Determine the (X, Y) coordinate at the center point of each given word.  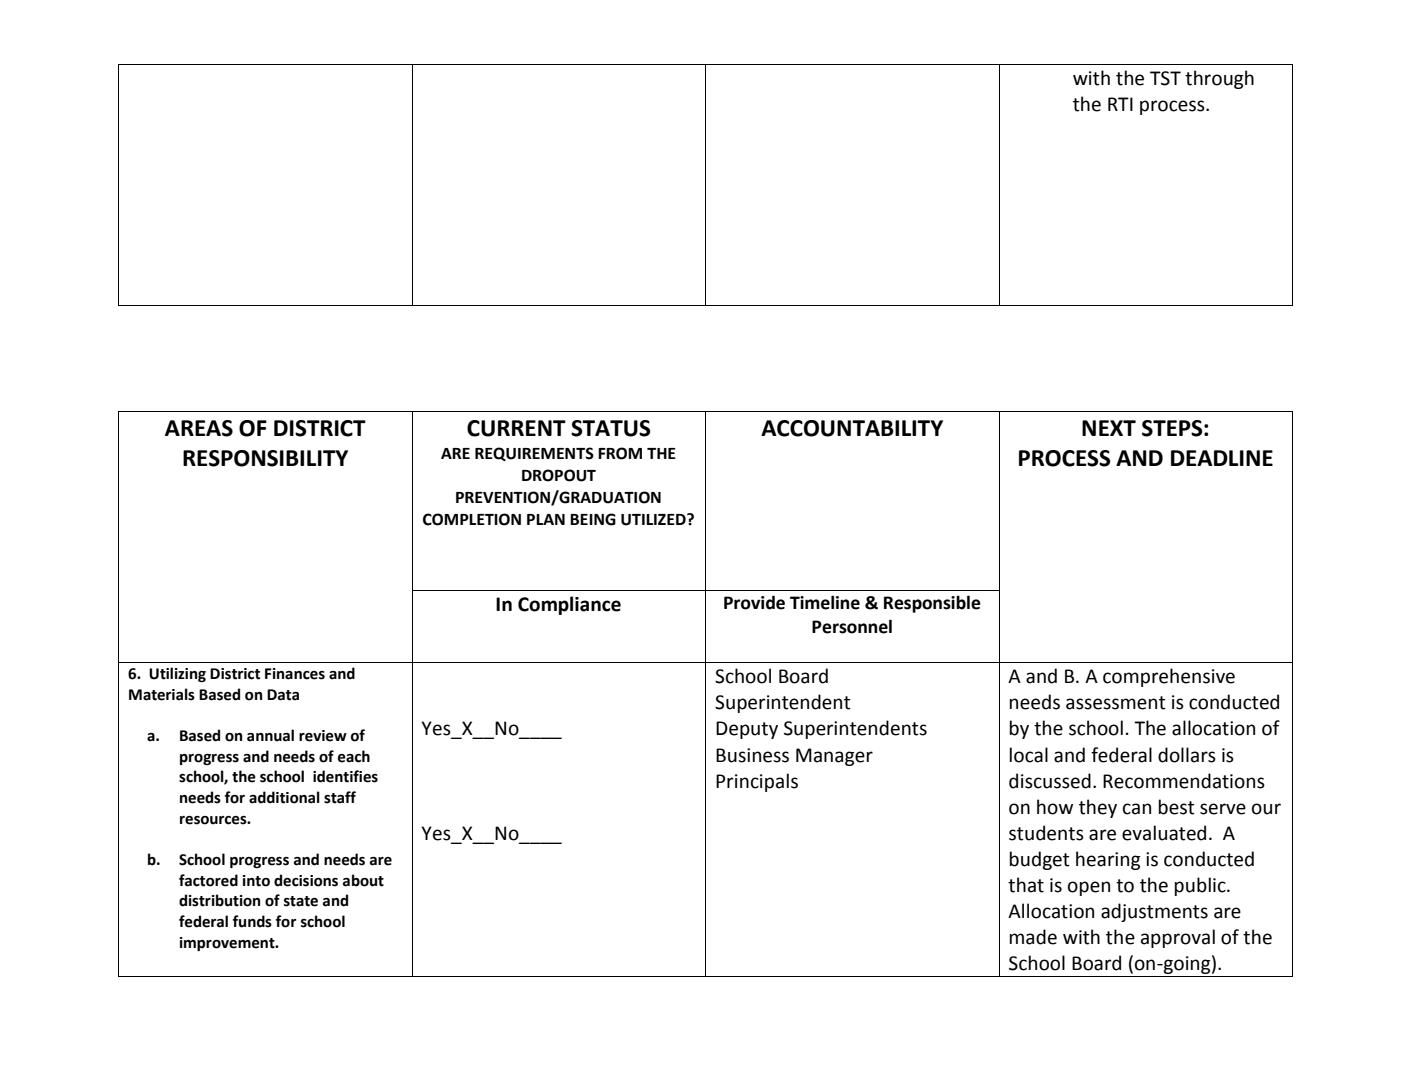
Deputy (747, 730)
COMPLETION (472, 519)
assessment (1116, 703)
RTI (1120, 104)
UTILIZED (654, 519)
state (301, 901)
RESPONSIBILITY (265, 458)
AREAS (199, 428)
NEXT (1109, 428)
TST (1165, 78)
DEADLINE (1222, 458)
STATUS (611, 428)
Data (283, 695)
